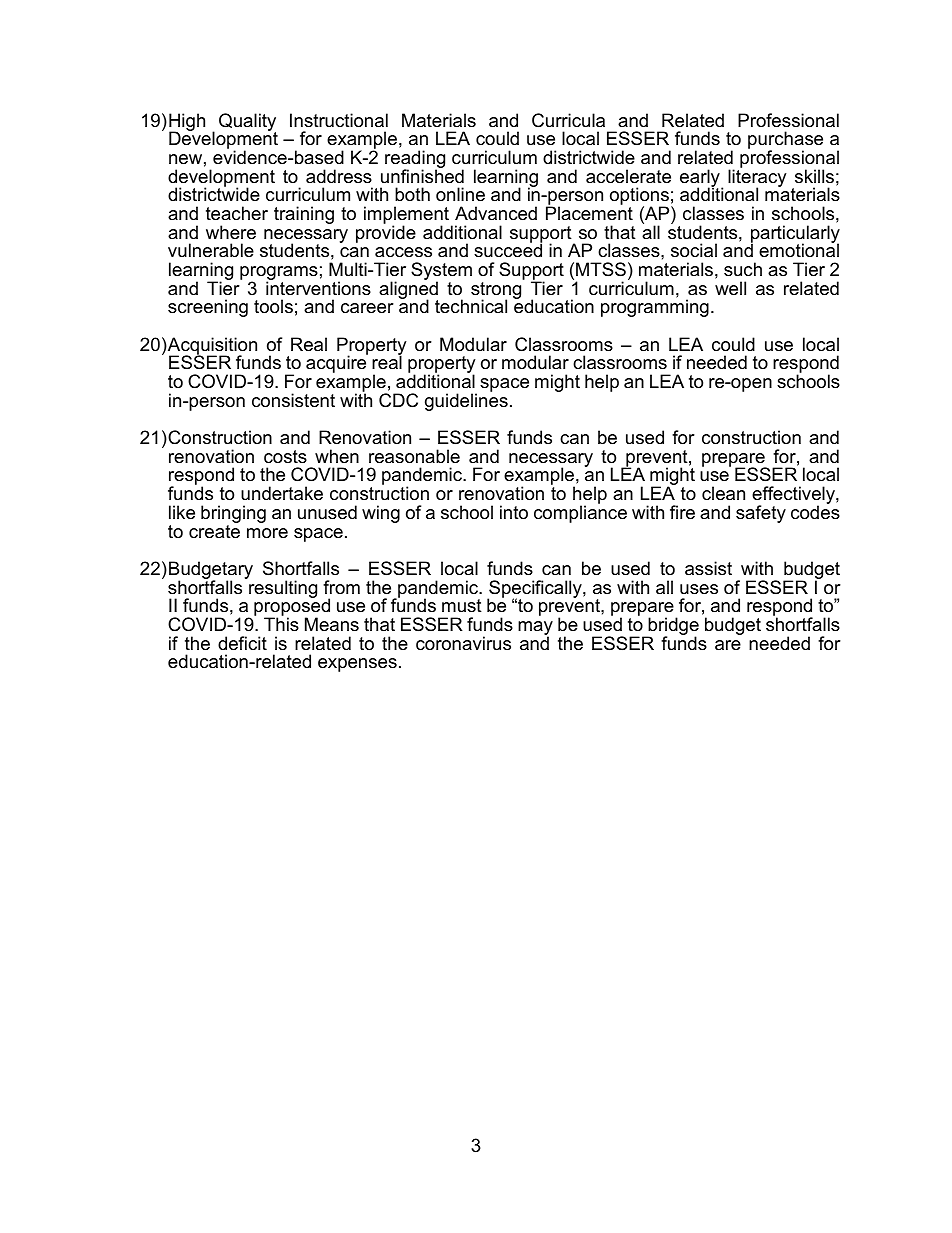  I want to click on coronavirus, so click(463, 643).
